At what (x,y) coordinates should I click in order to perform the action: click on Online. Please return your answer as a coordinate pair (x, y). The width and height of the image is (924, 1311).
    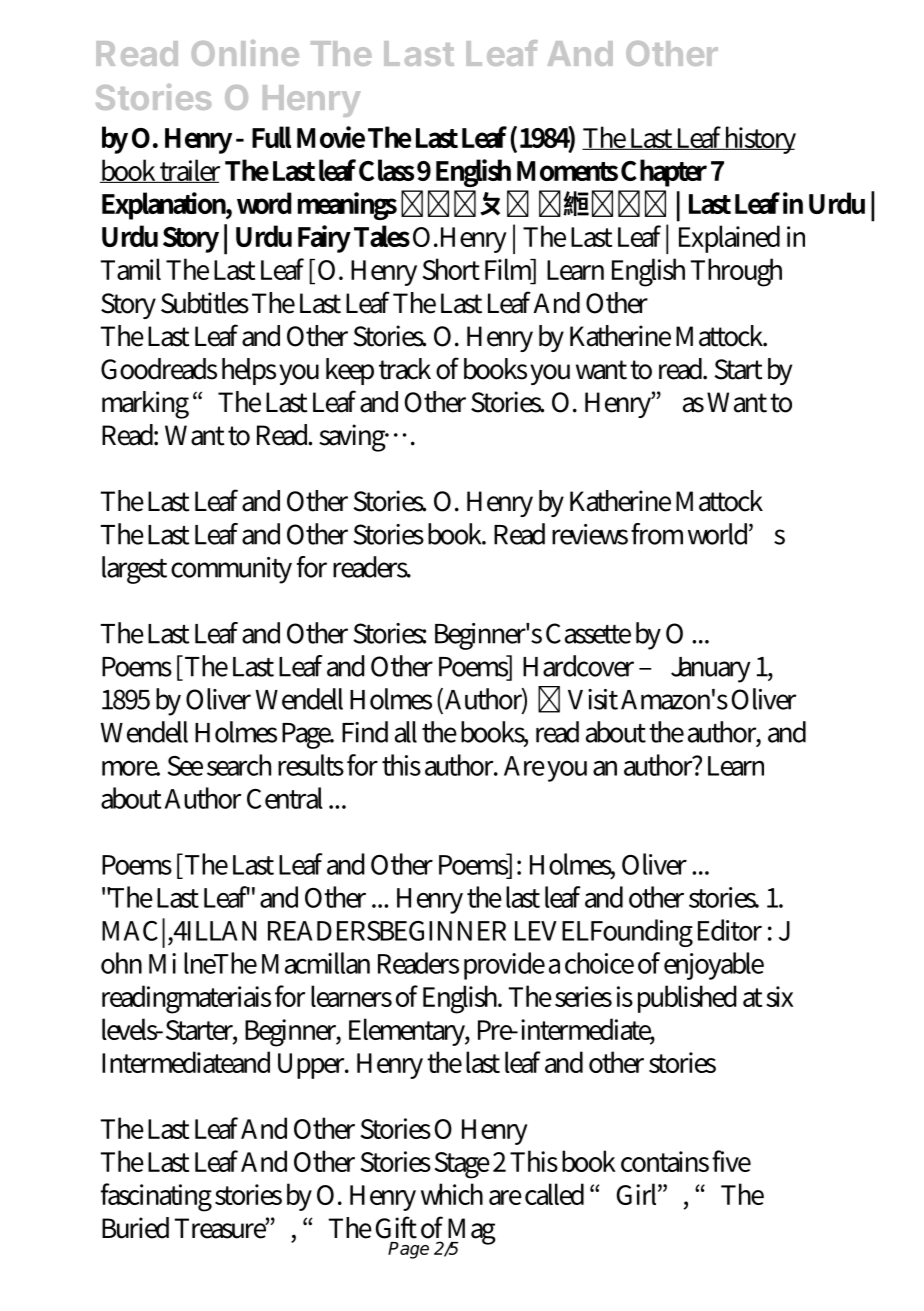
    Looking at the image, I should click on (245, 53).
